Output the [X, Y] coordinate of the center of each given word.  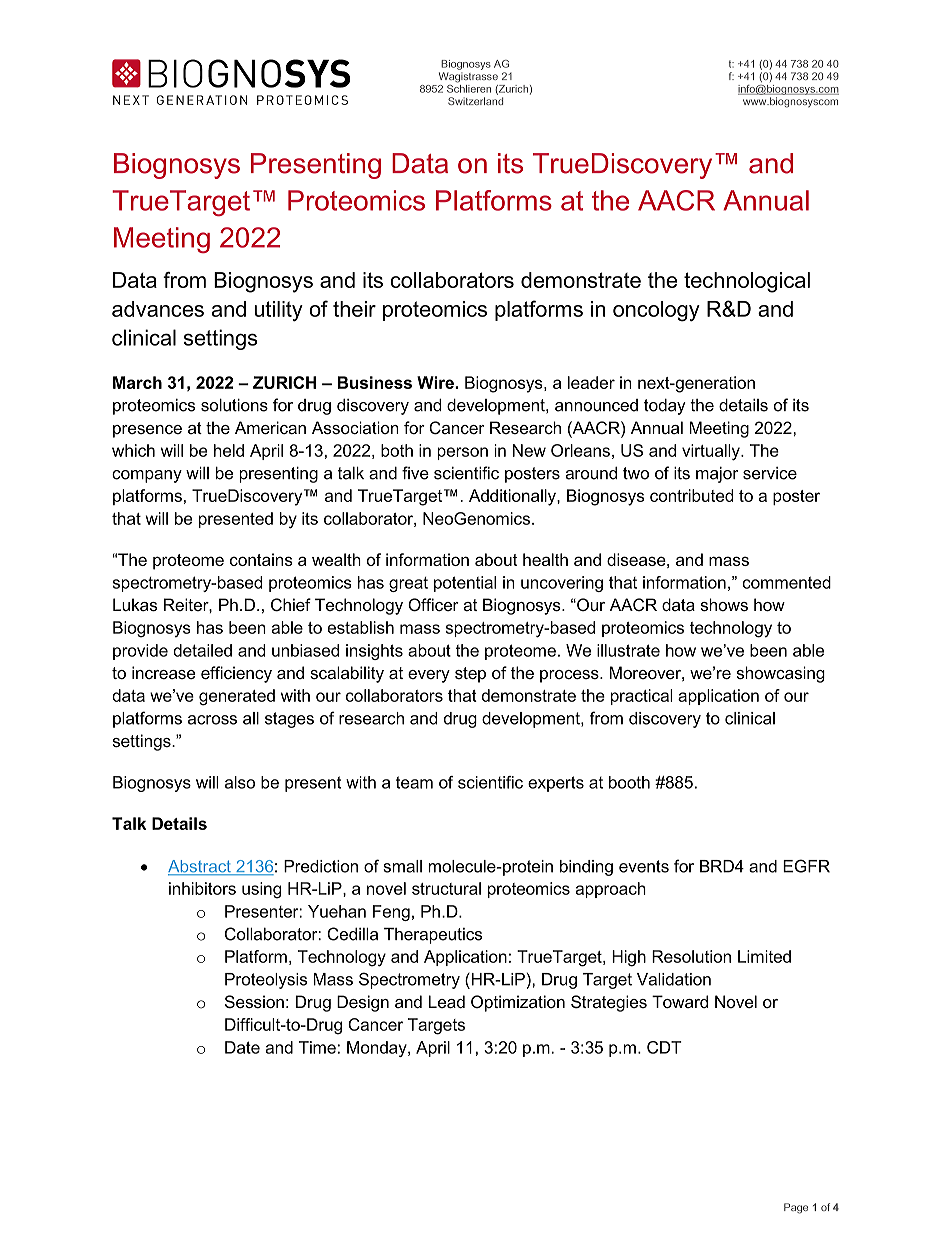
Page [796, 1208]
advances [158, 309]
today [665, 407]
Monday [378, 1049]
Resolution [691, 956]
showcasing [781, 674]
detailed [202, 650]
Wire [436, 382]
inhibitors [202, 888]
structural [446, 888]
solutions [234, 405]
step [470, 675]
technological [747, 282]
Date [242, 1047]
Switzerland [475, 101]
